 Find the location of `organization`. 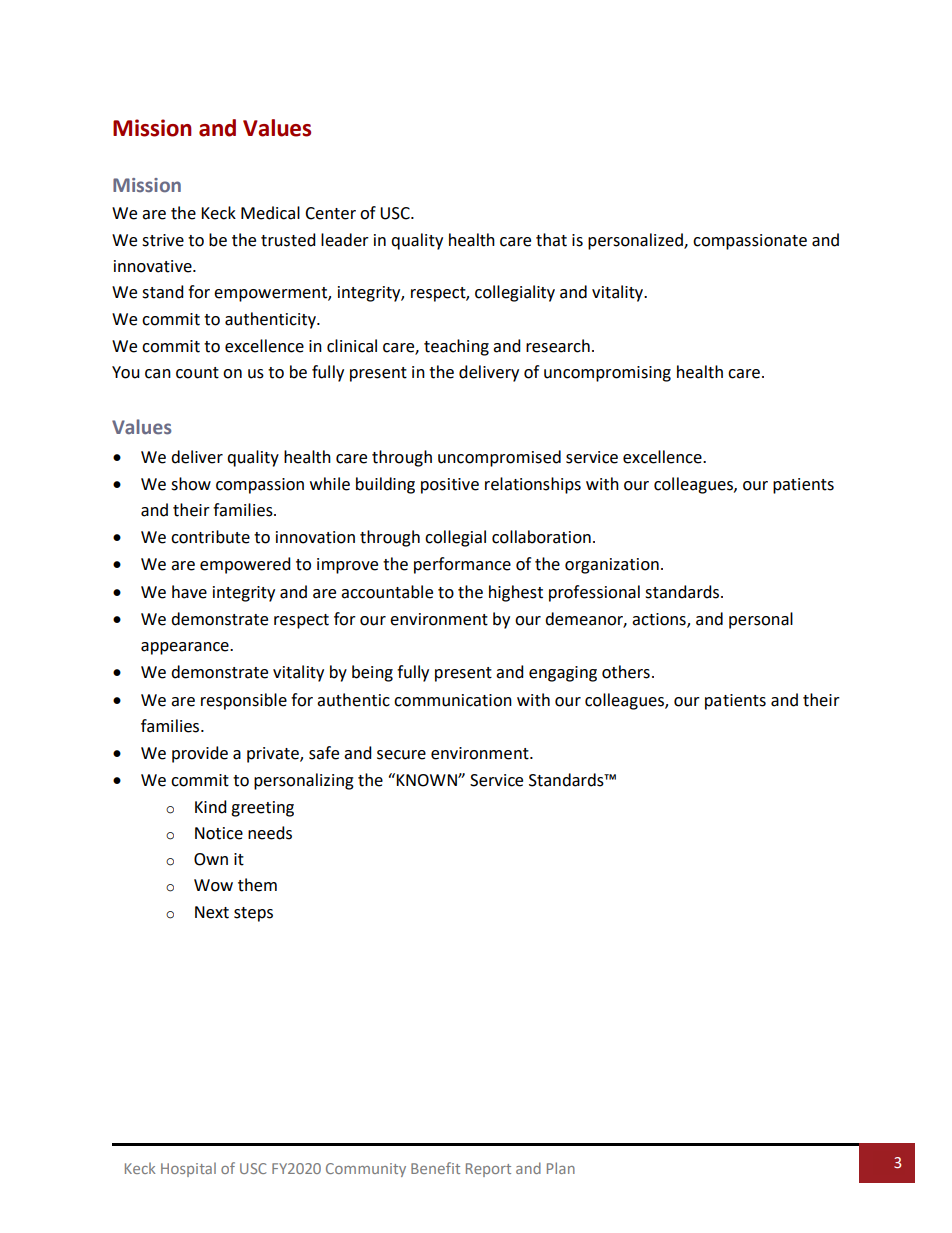

organization is located at coordinates (612, 566).
